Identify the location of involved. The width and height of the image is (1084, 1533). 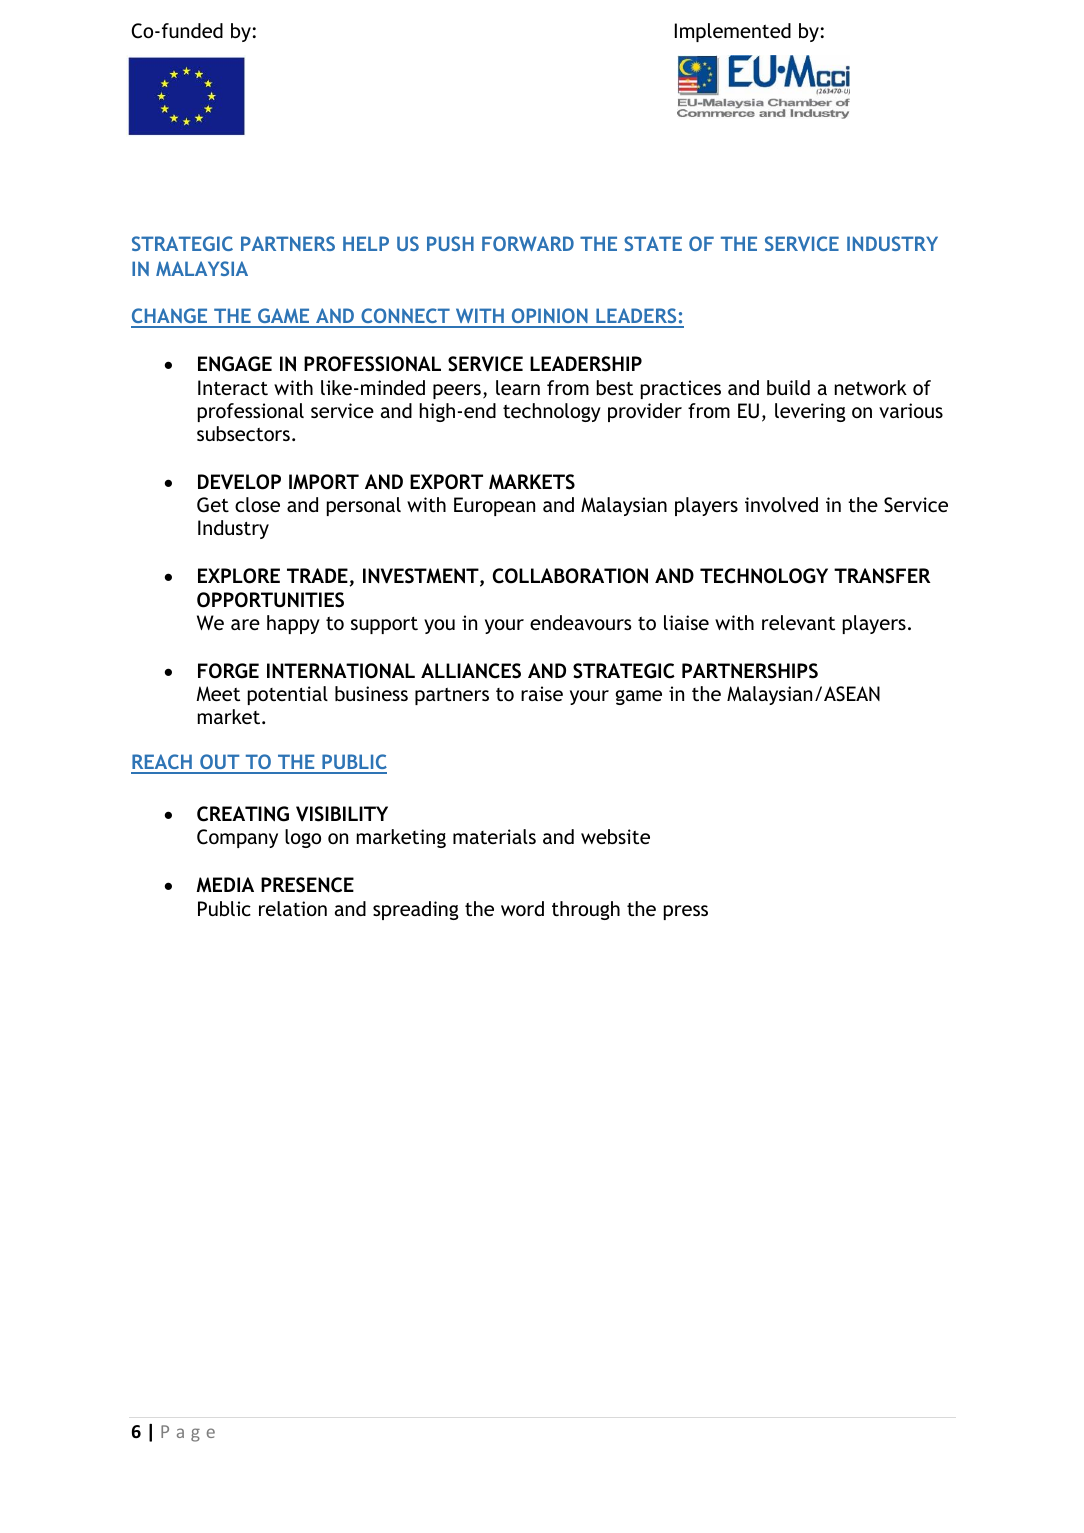
(781, 504).
